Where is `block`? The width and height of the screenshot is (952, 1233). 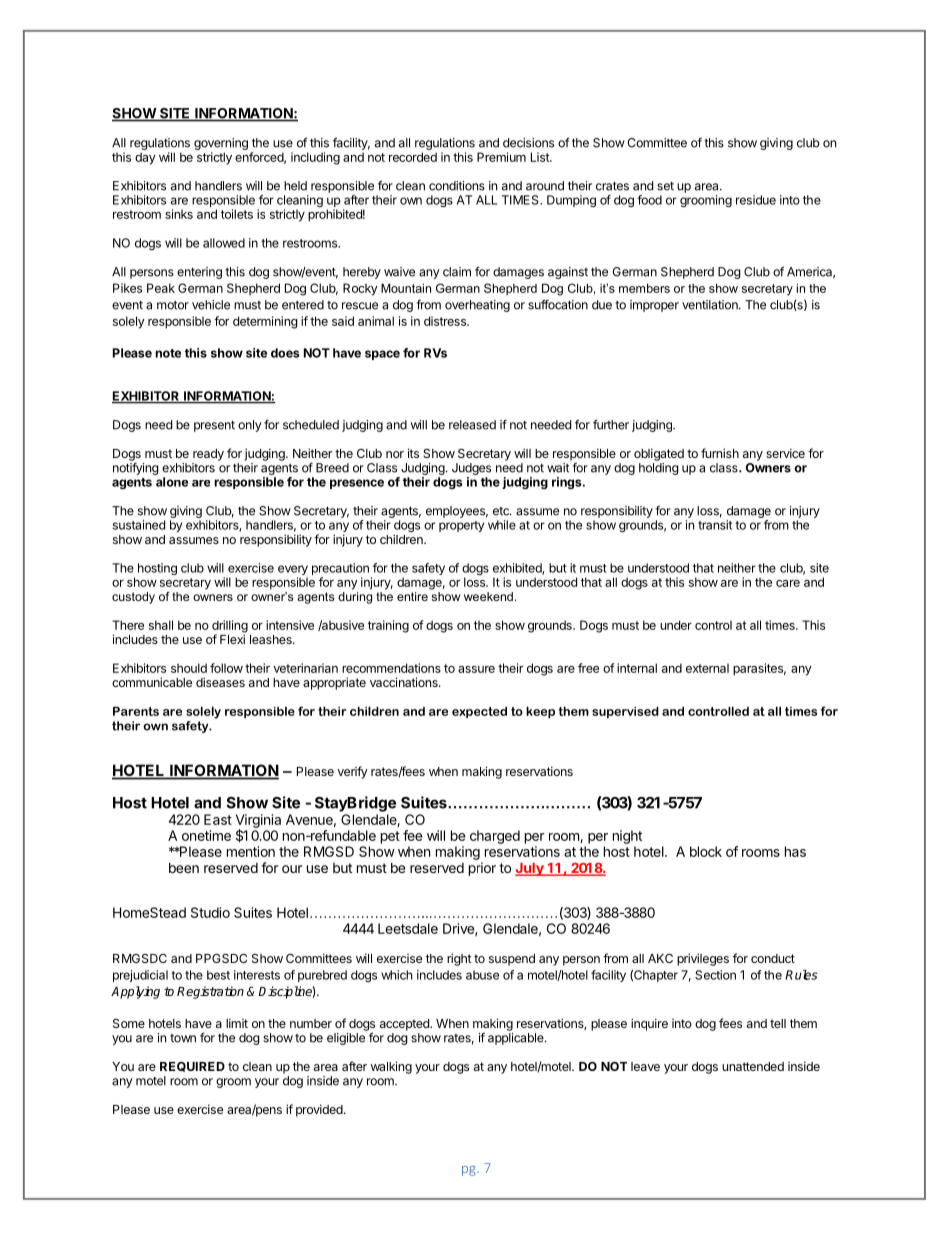
block is located at coordinates (706, 851).
